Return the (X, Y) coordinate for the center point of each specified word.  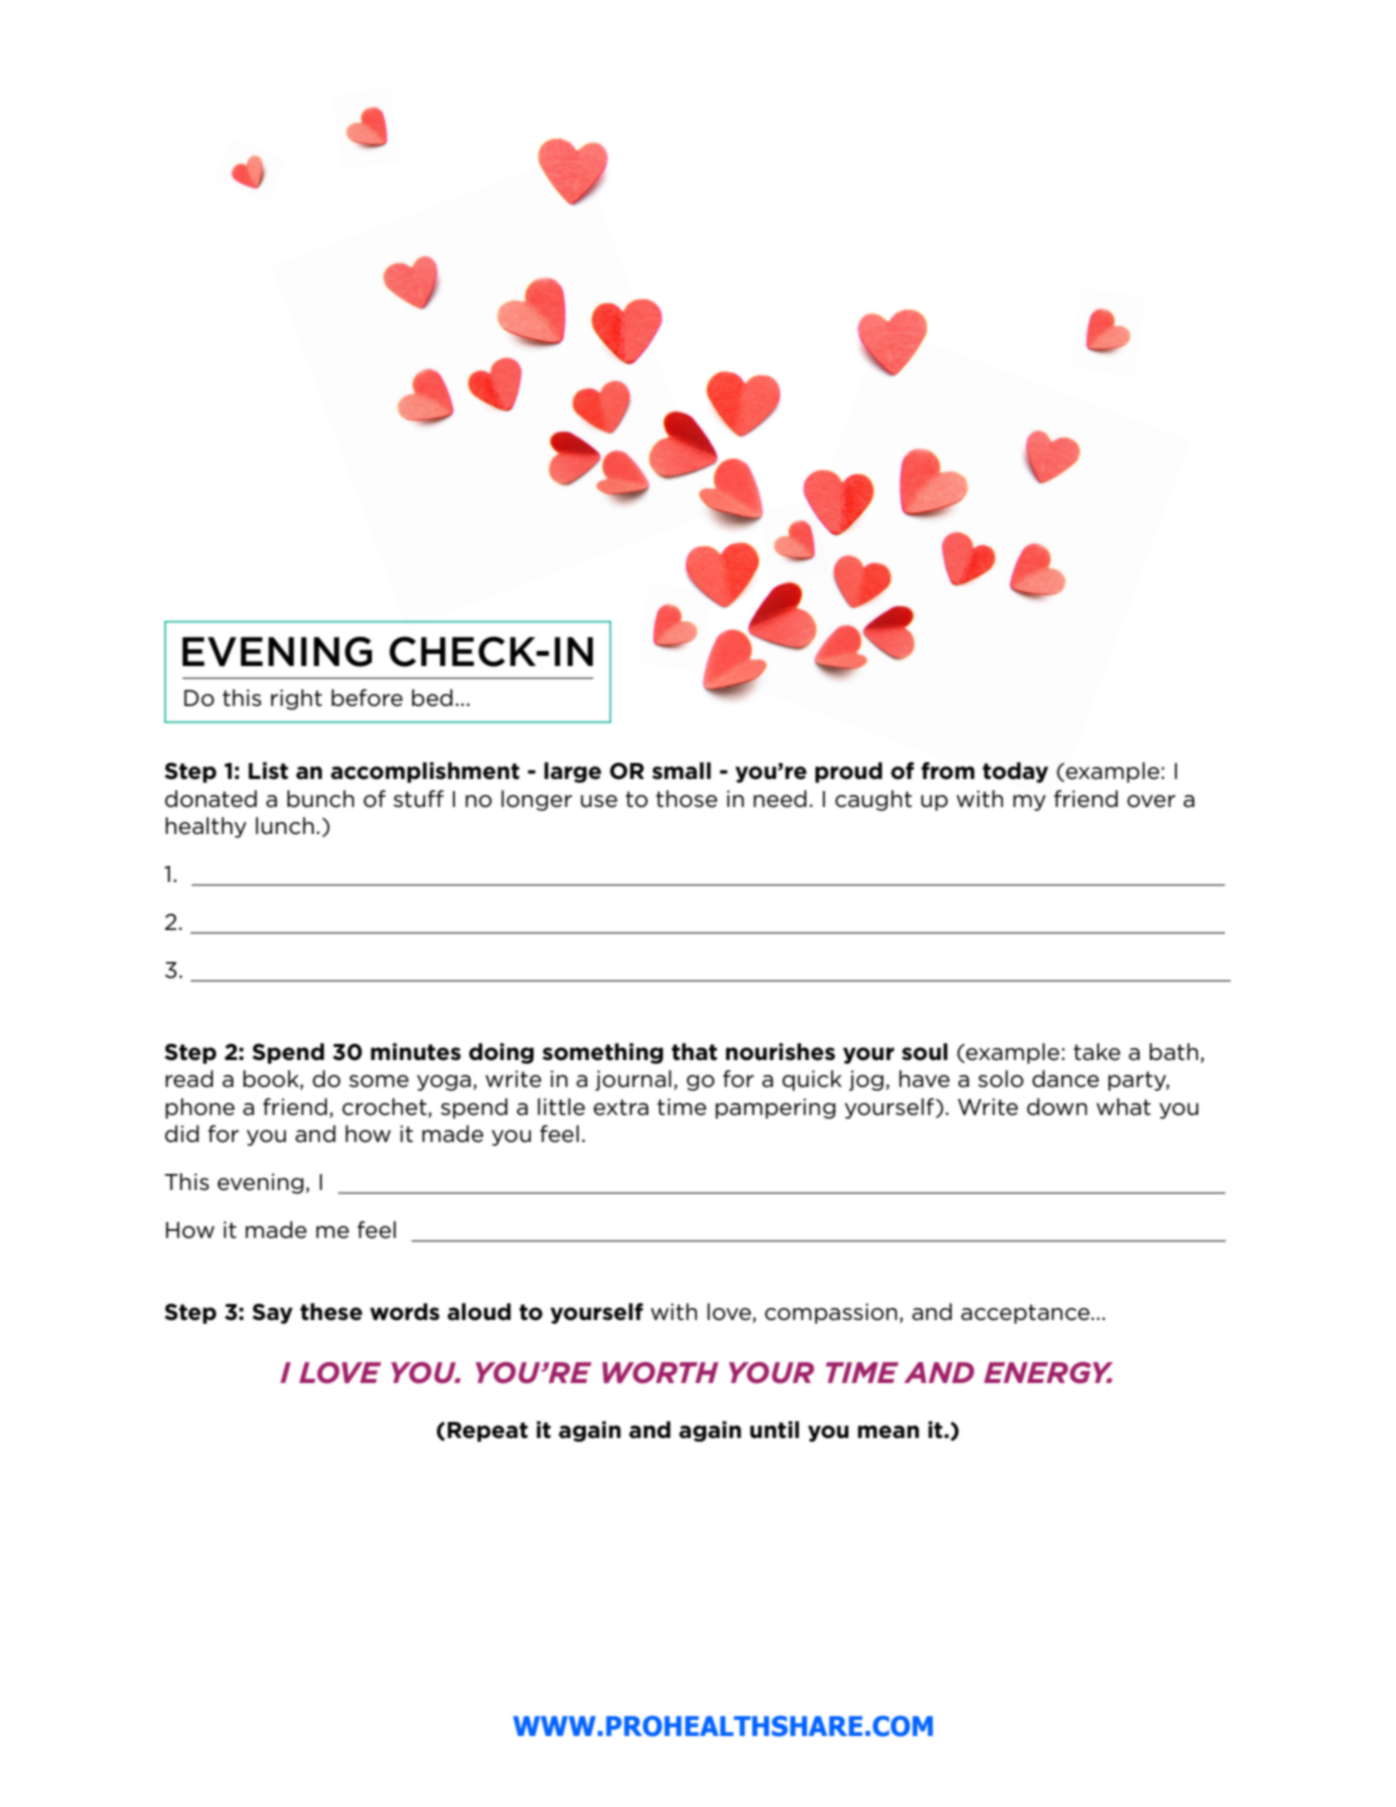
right (296, 699)
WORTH (660, 1373)
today (1015, 772)
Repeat (487, 1432)
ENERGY (1048, 1373)
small (681, 771)
